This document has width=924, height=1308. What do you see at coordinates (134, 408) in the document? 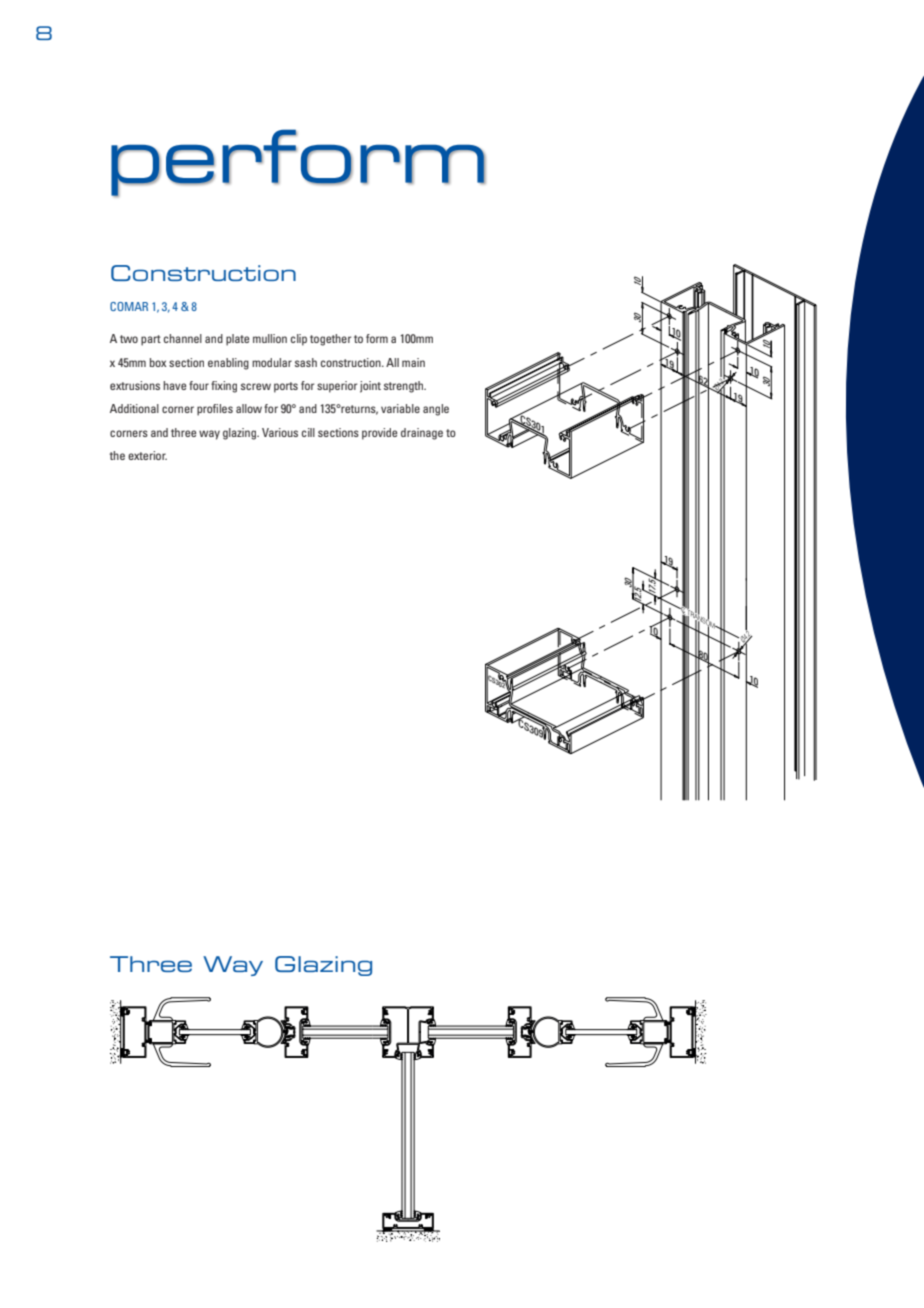
I see `Additional` at bounding box center [134, 408].
